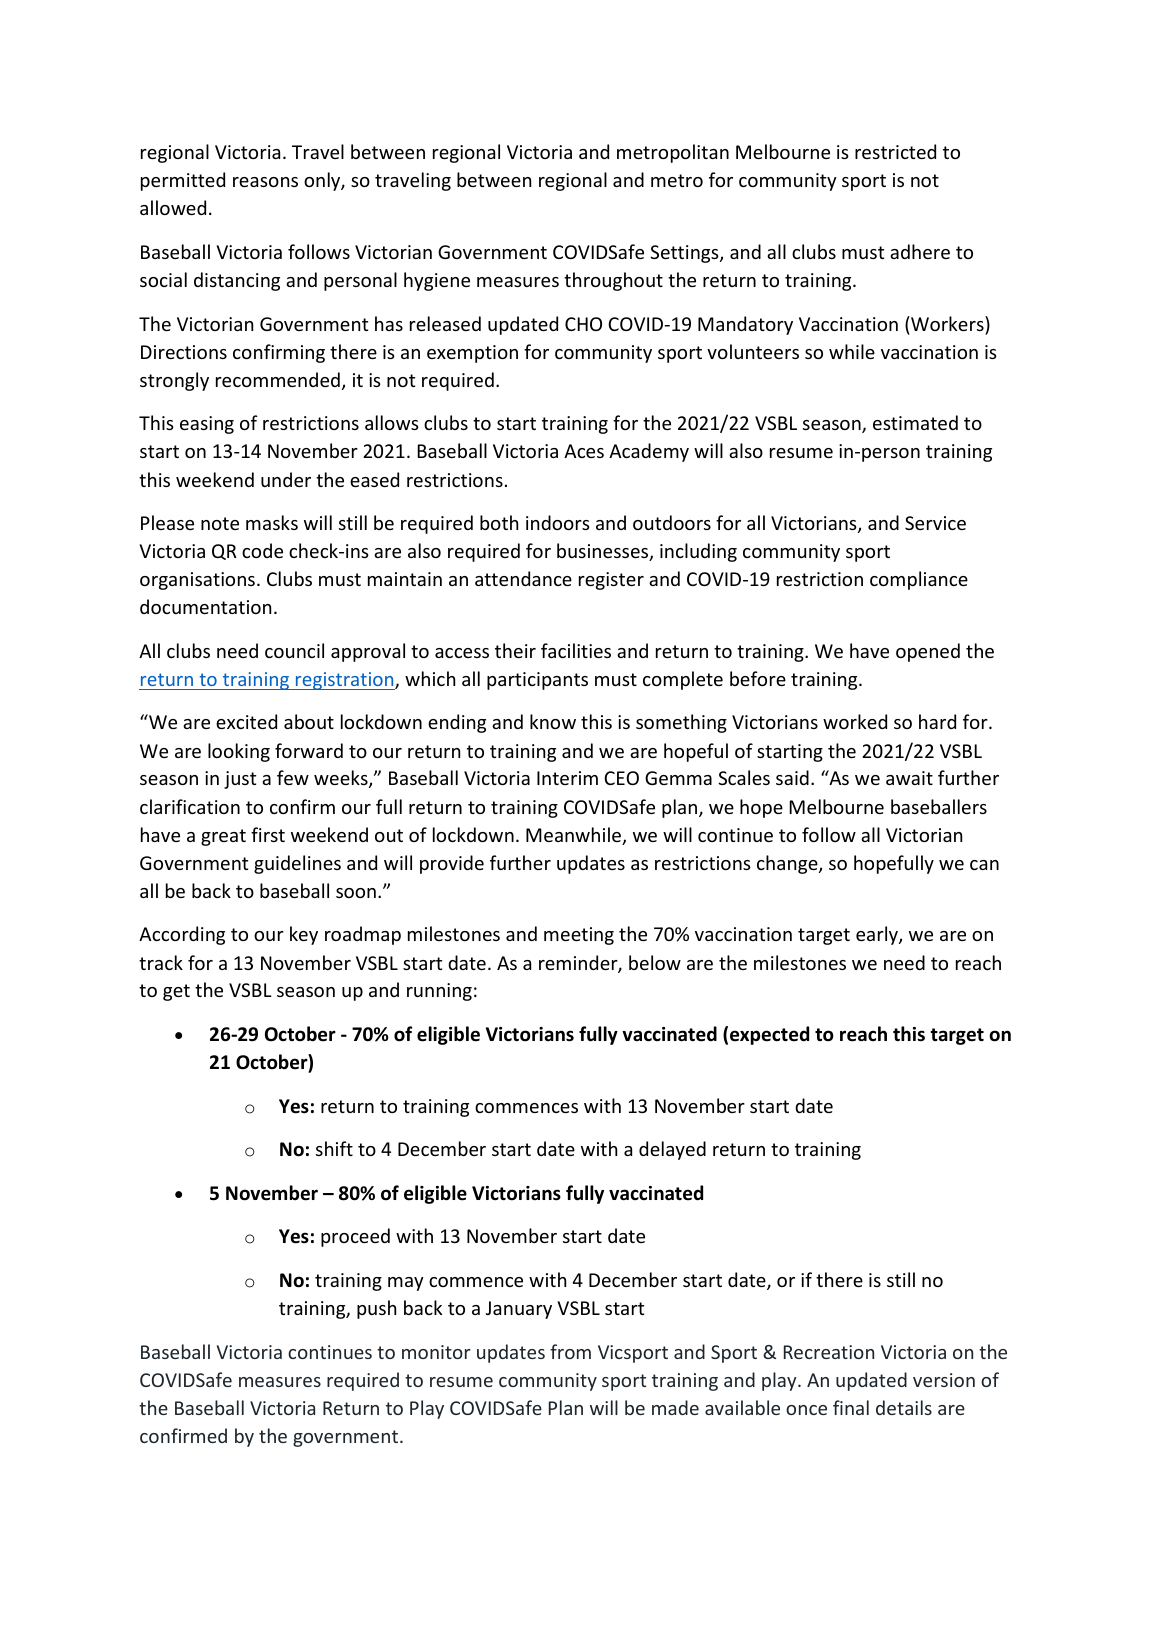 The image size is (1153, 1631). What do you see at coordinates (584, 451) in the screenshot?
I see `Aces` at bounding box center [584, 451].
